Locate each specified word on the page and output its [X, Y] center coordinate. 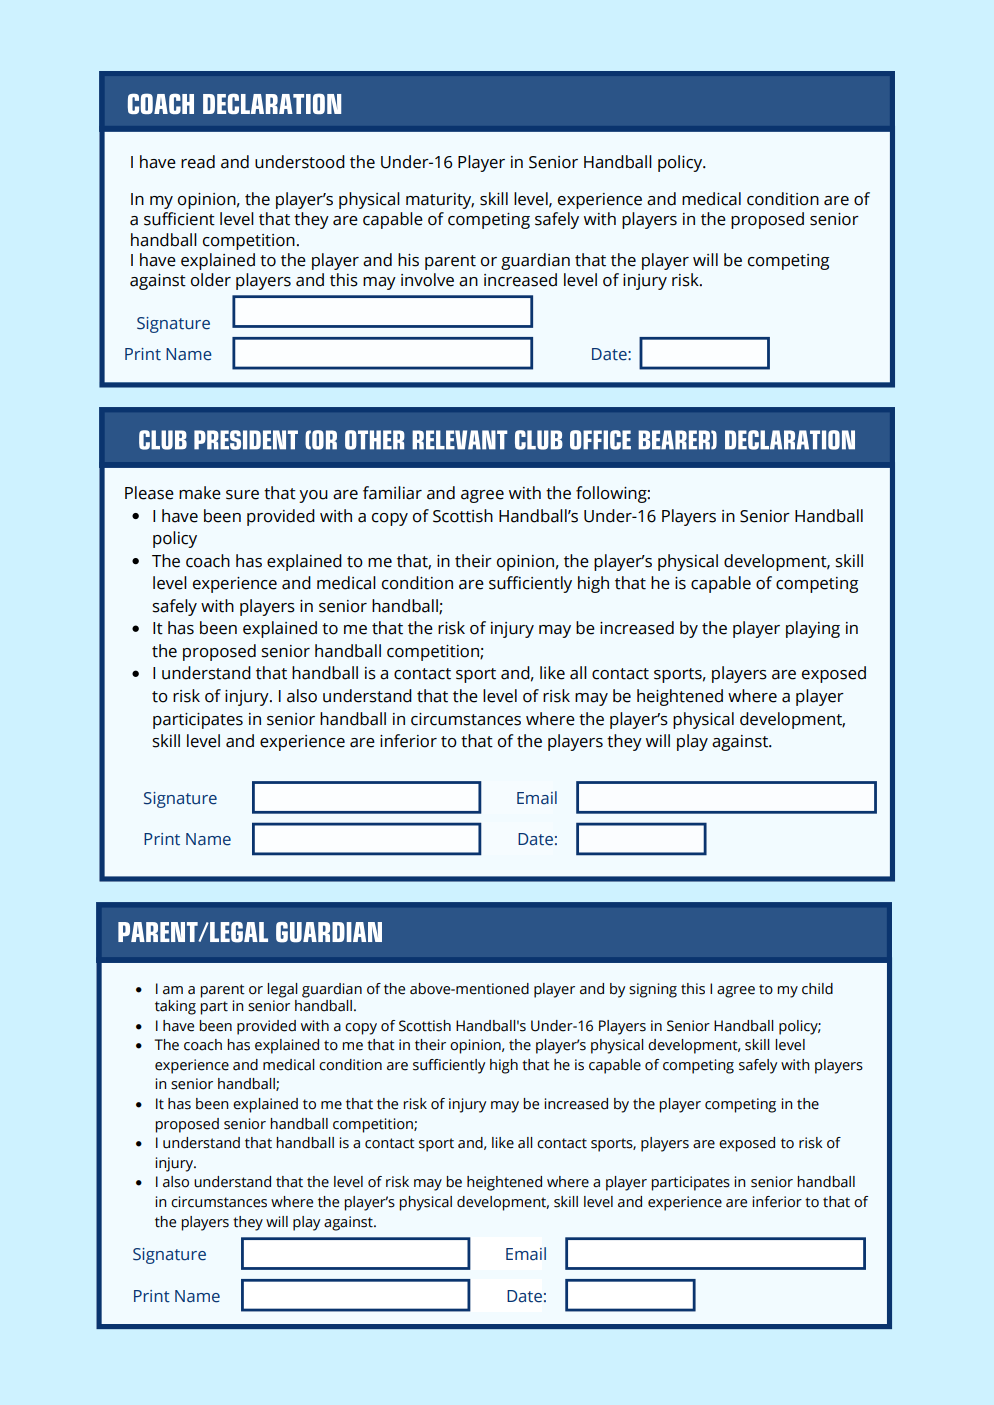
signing [653, 990]
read [198, 162]
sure [242, 495]
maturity [440, 201]
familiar [392, 493]
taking [175, 1007]
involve [427, 280]
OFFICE [600, 440]
